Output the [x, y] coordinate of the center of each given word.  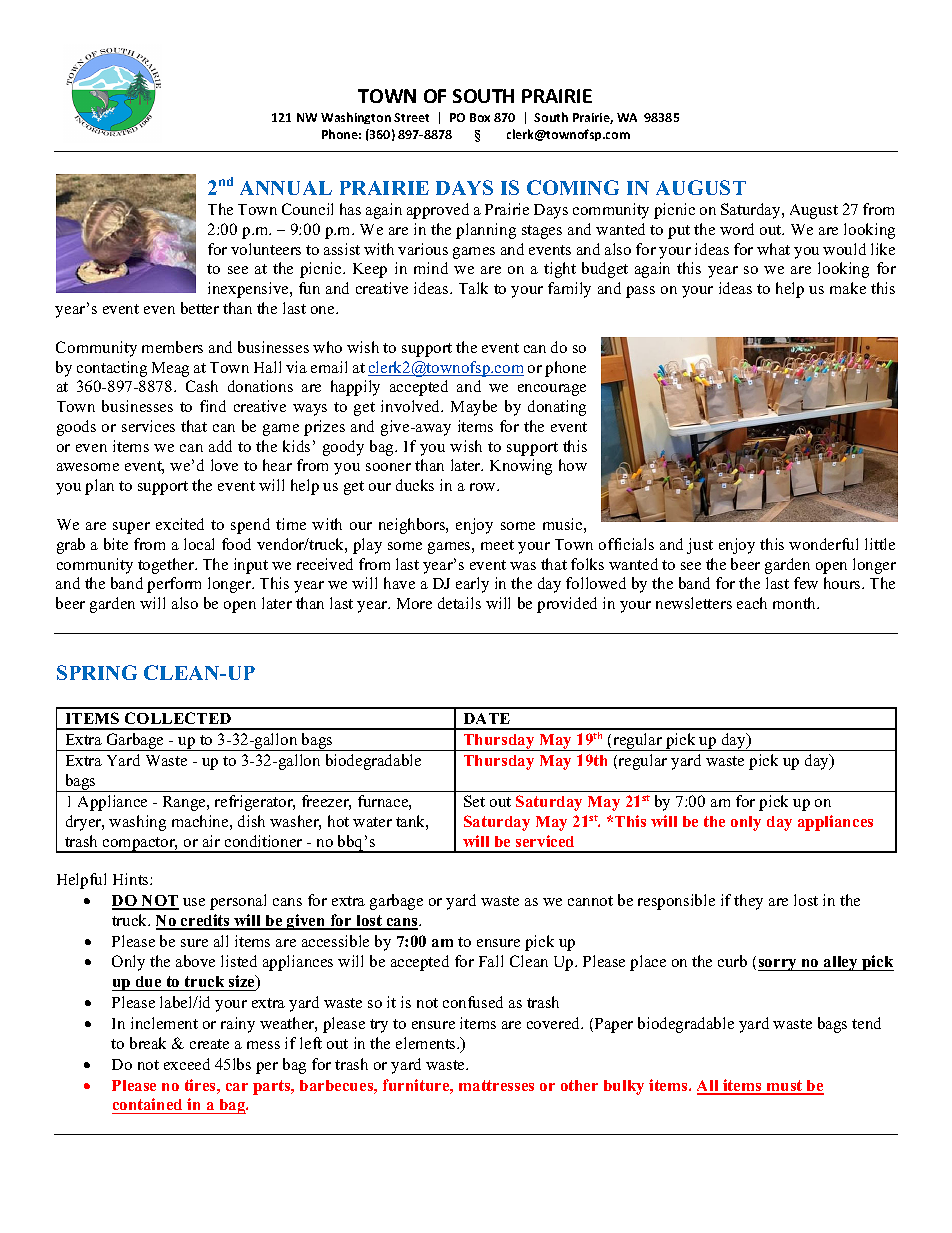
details [459, 603]
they [748, 902]
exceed [187, 1064]
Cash [202, 386]
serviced [545, 841]
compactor [139, 845]
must [785, 1087]
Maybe [474, 408]
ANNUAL [286, 188]
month [796, 603]
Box [480, 117]
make [848, 288]
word [737, 229]
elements [427, 1043]
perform [174, 585]
